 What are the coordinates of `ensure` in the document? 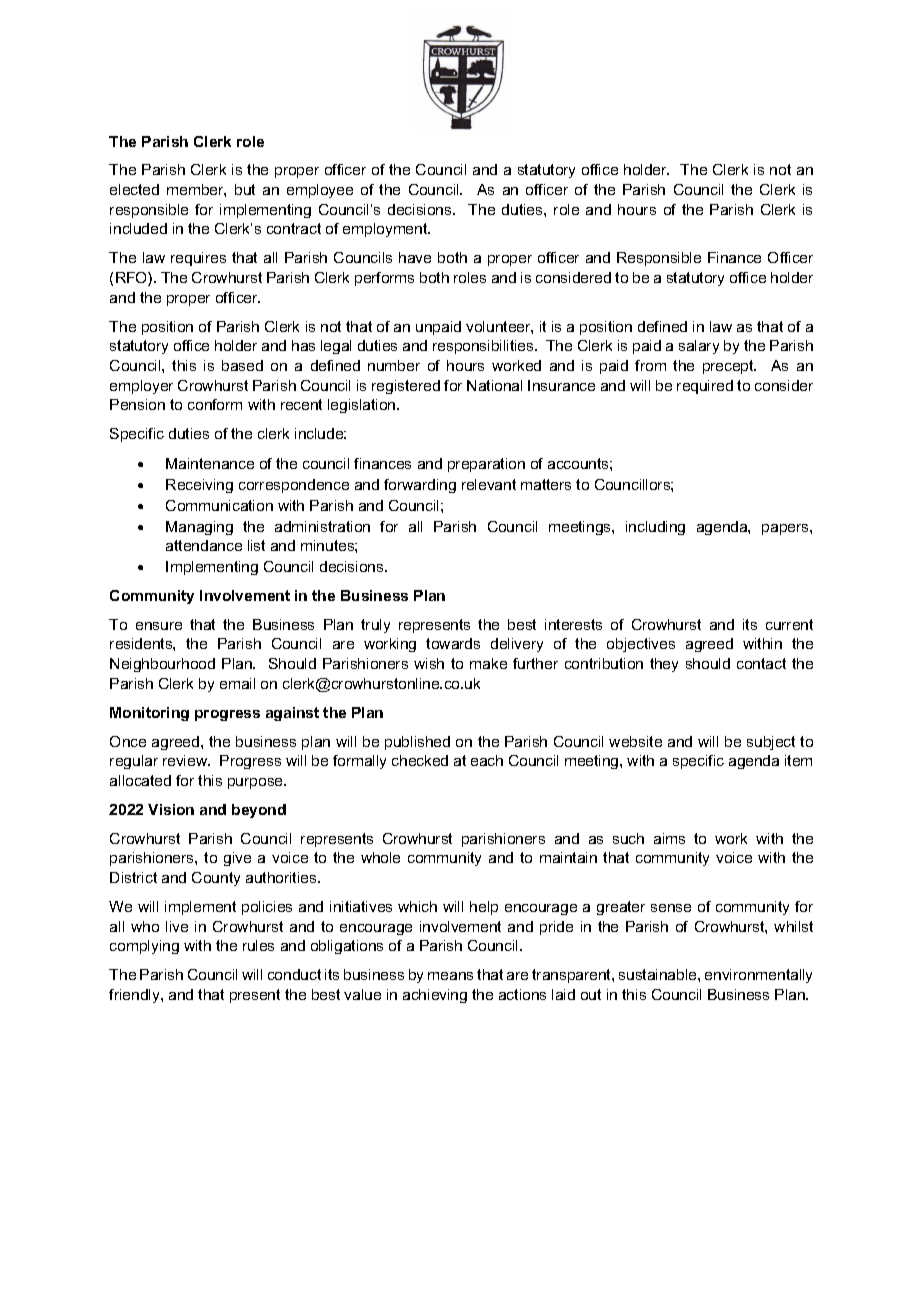 It's located at (159, 626).
